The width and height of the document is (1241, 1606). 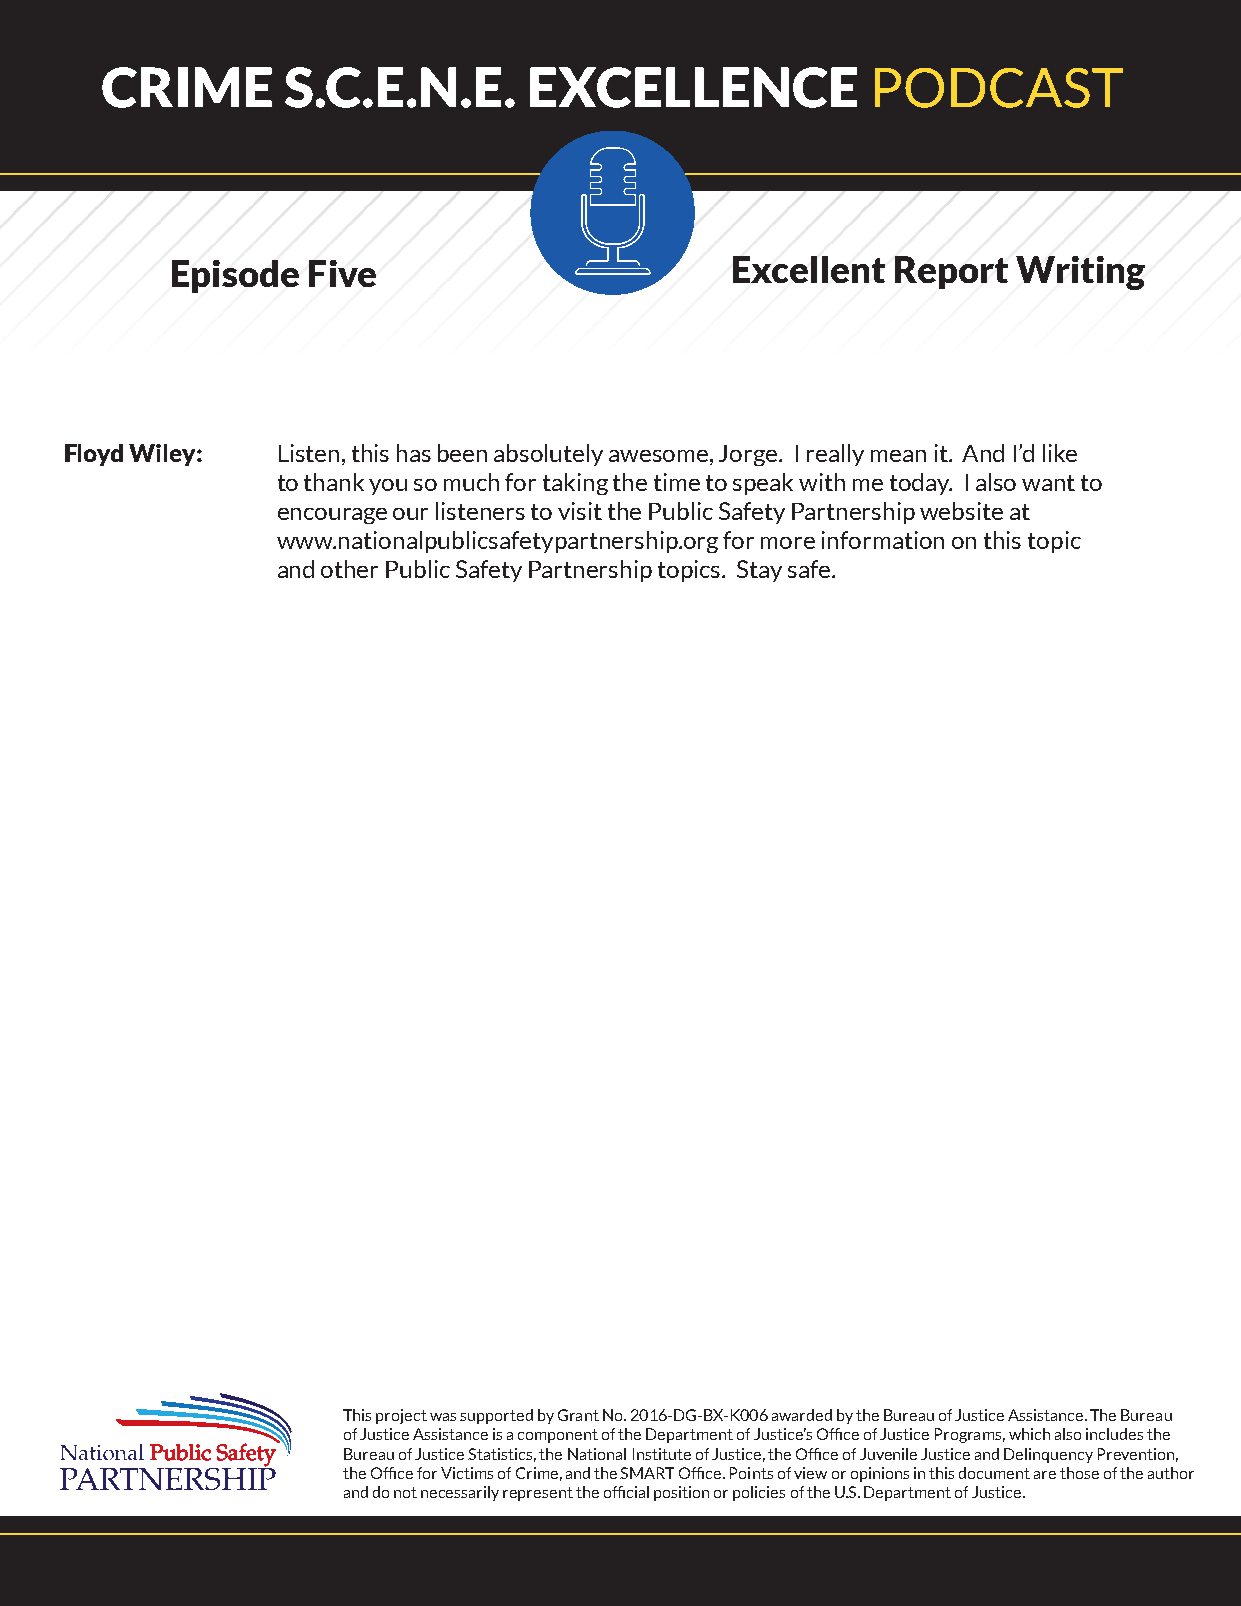 I want to click on PODCAST, so click(x=999, y=88).
